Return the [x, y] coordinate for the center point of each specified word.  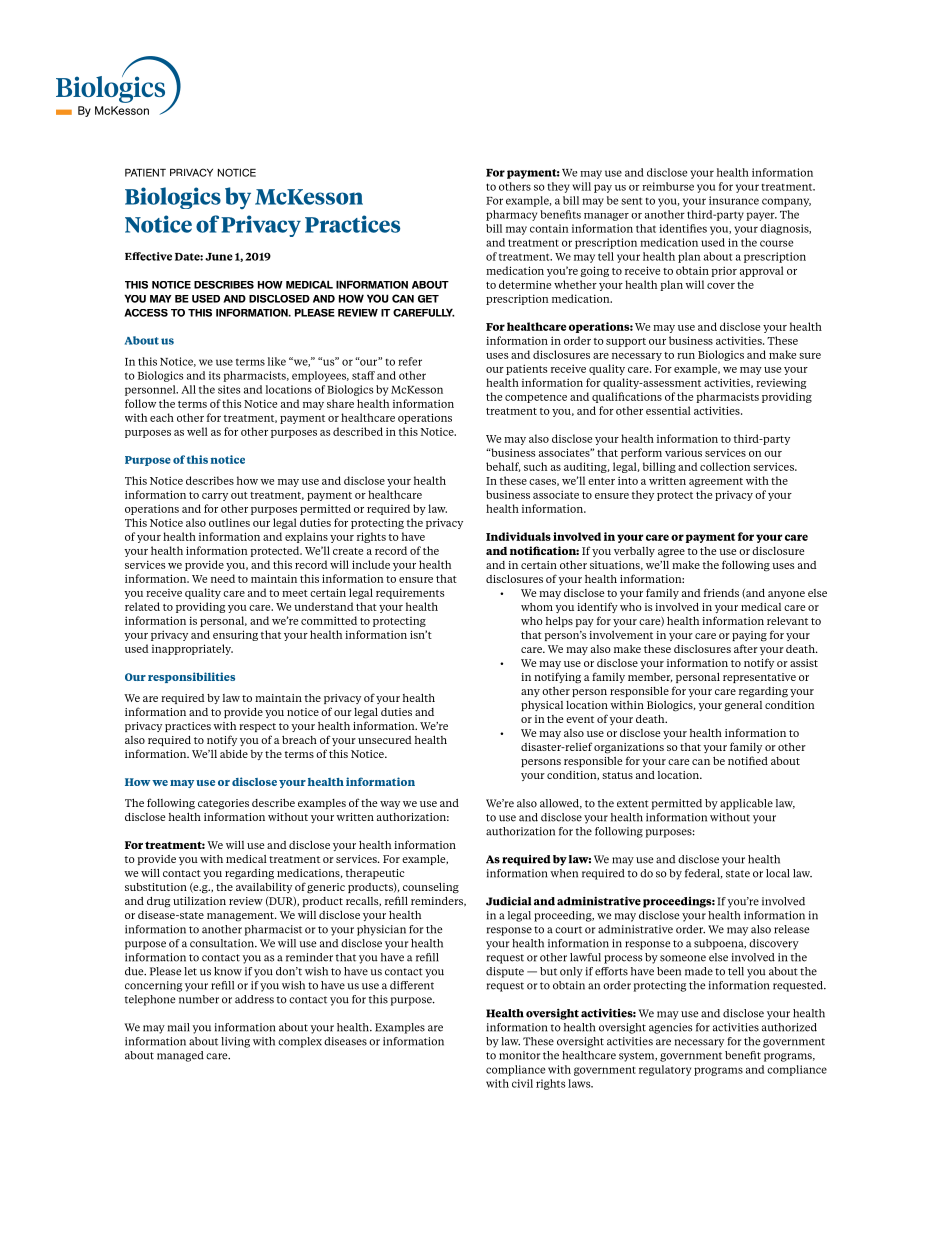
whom [537, 607]
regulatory [665, 1070]
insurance [734, 200]
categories [223, 804]
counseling [431, 888]
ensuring [235, 635]
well [197, 431]
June [219, 257]
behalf [503, 467]
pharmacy [511, 215]
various [683, 452]
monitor [519, 1055]
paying [749, 636]
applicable [746, 804]
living [235, 1042]
